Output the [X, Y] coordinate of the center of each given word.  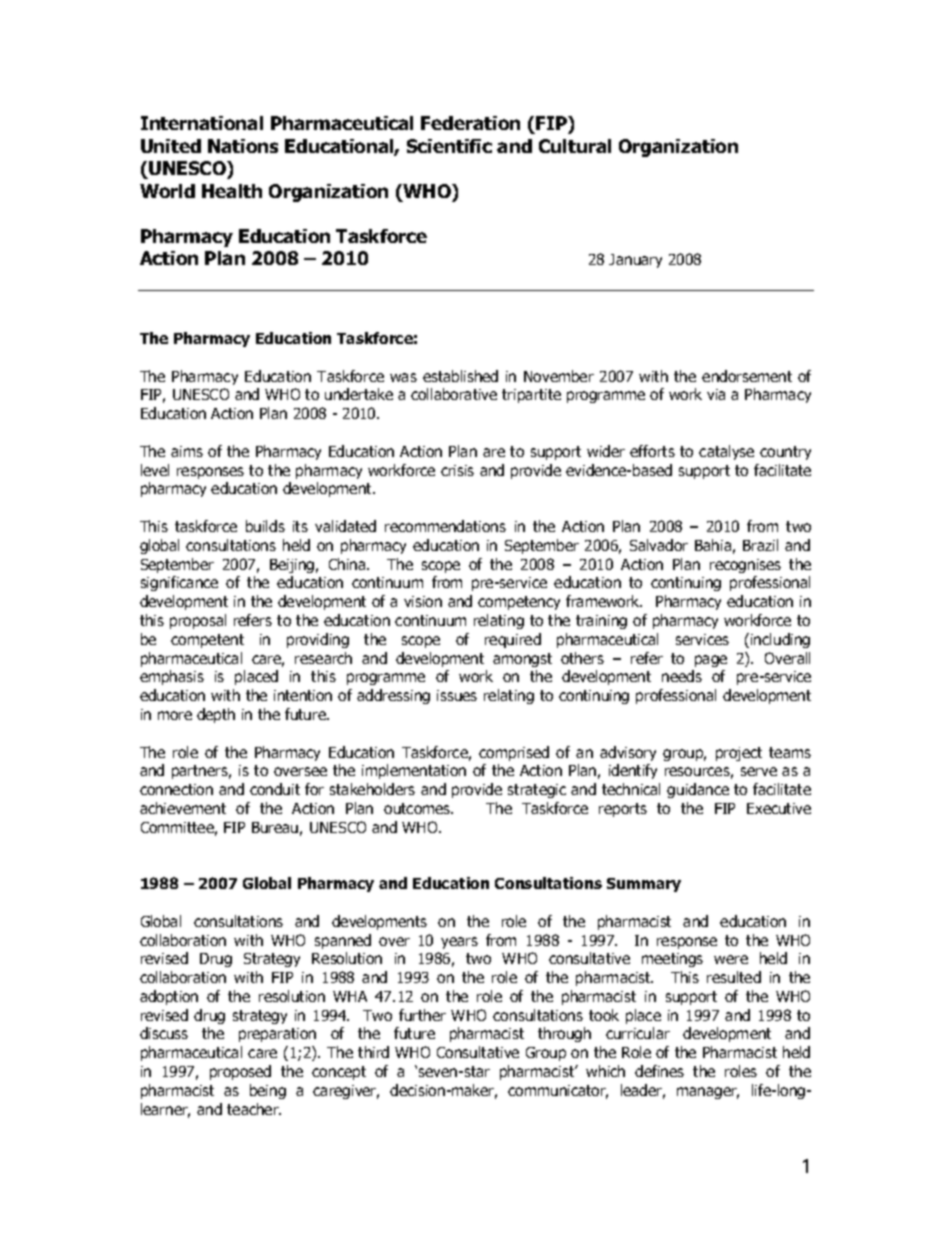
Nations [243, 146]
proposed [240, 1072]
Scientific [449, 146]
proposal [198, 621]
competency [519, 603]
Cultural [575, 146]
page [711, 661]
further [422, 1015]
